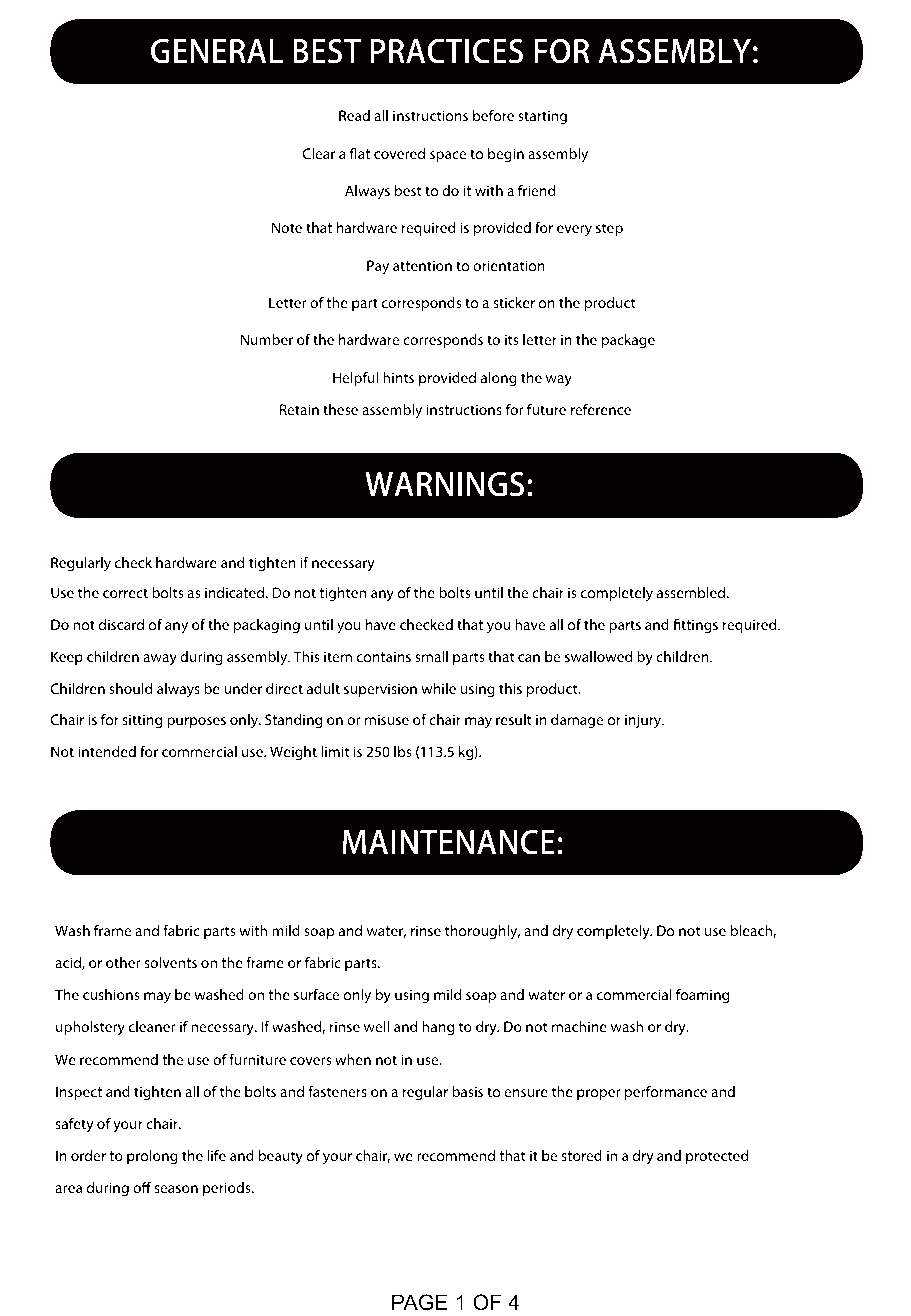  Describe the element at coordinates (217, 51) in the document. I see `GENERAL` at that location.
